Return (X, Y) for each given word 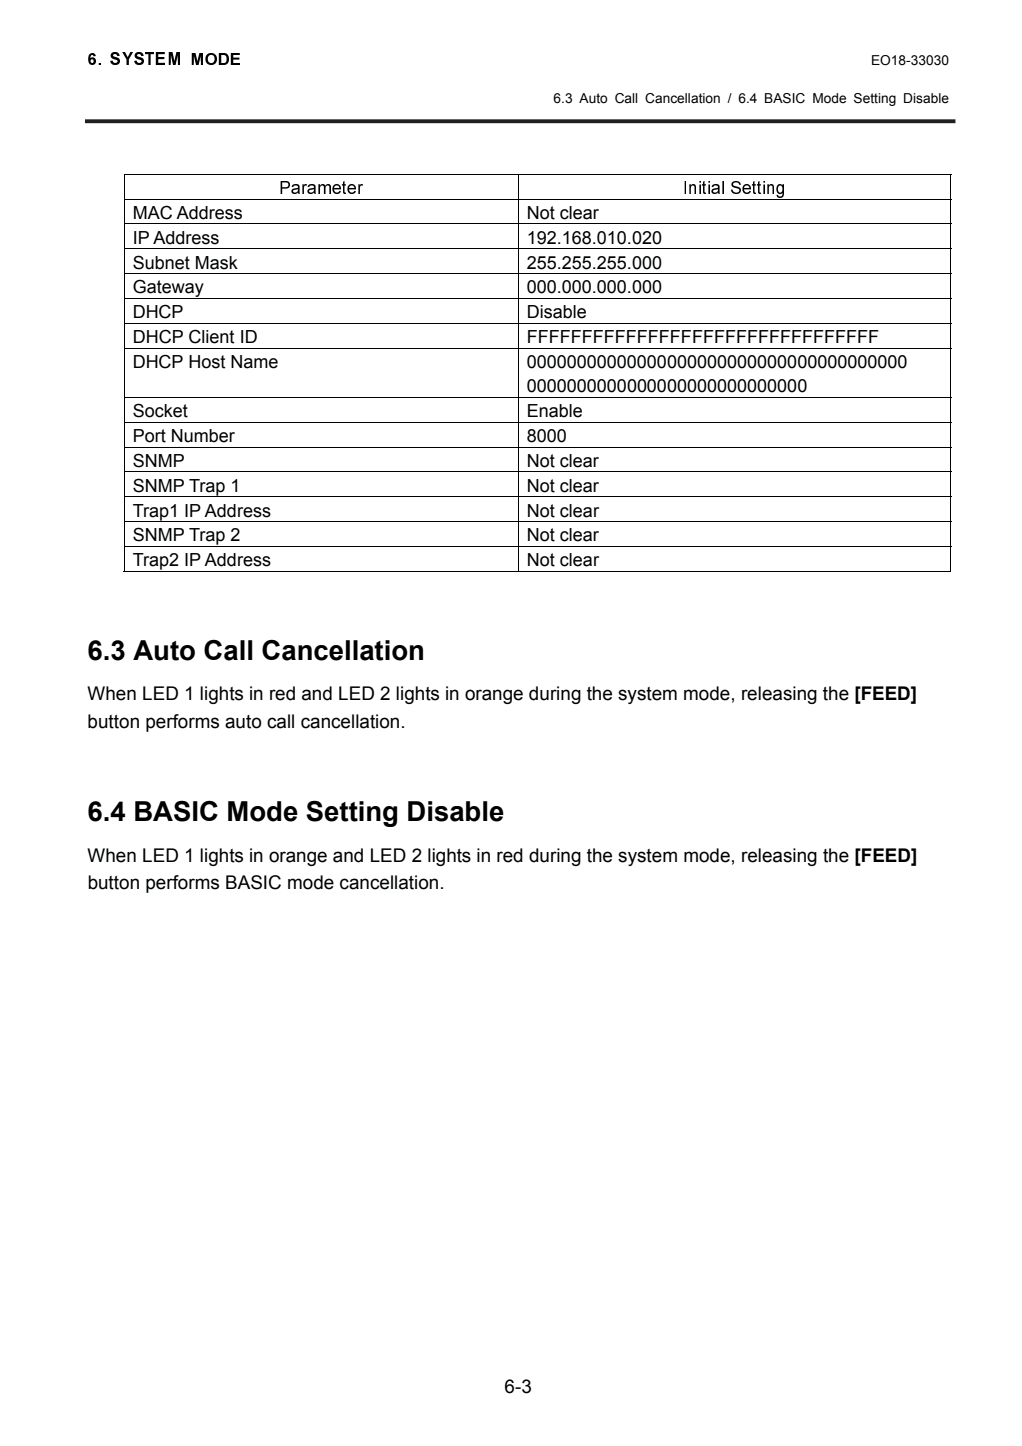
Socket (160, 410)
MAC (153, 212)
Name (254, 362)
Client (212, 336)
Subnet (161, 262)
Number (203, 436)
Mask (217, 263)
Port (150, 436)
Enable (555, 411)
